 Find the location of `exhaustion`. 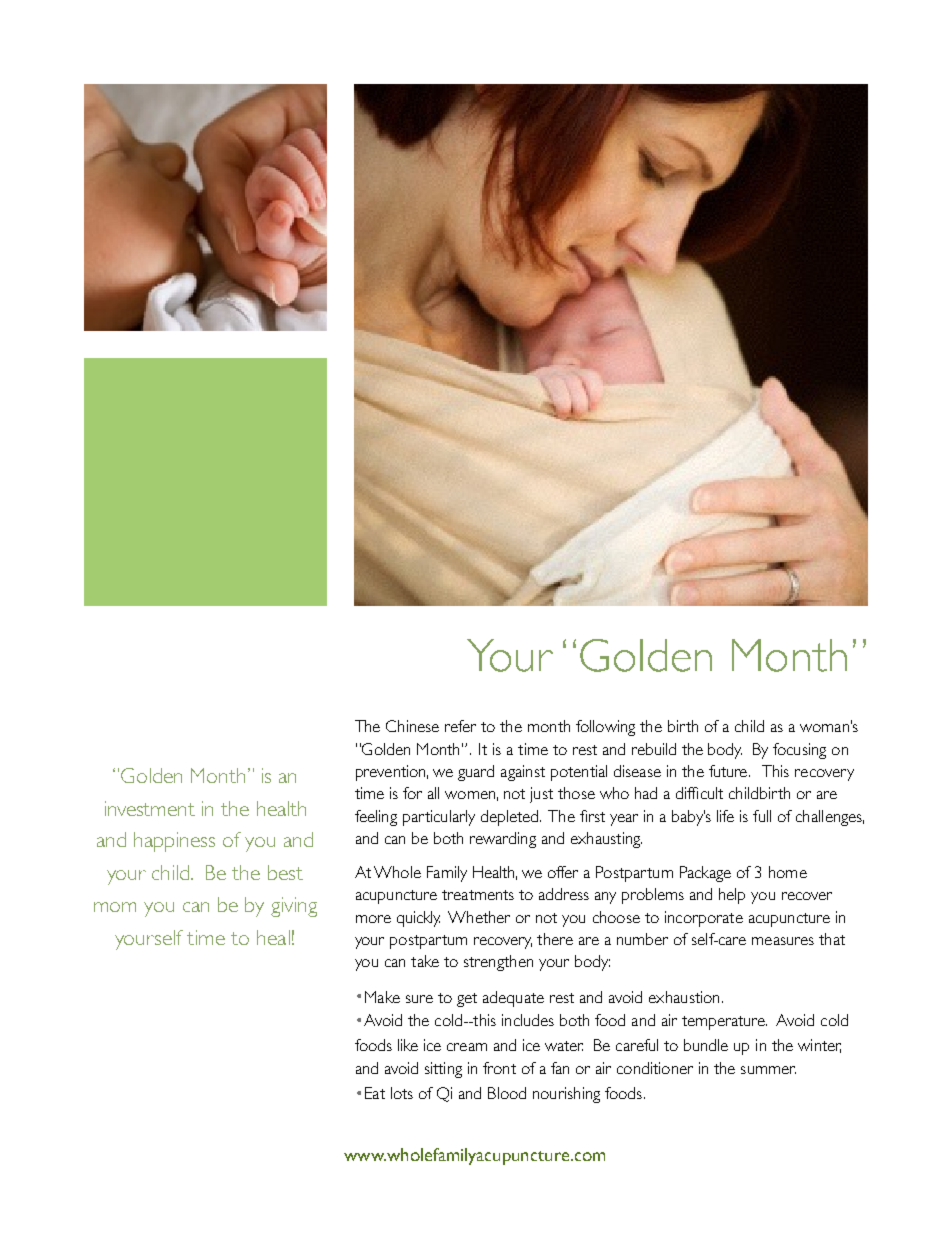

exhaustion is located at coordinates (684, 997).
